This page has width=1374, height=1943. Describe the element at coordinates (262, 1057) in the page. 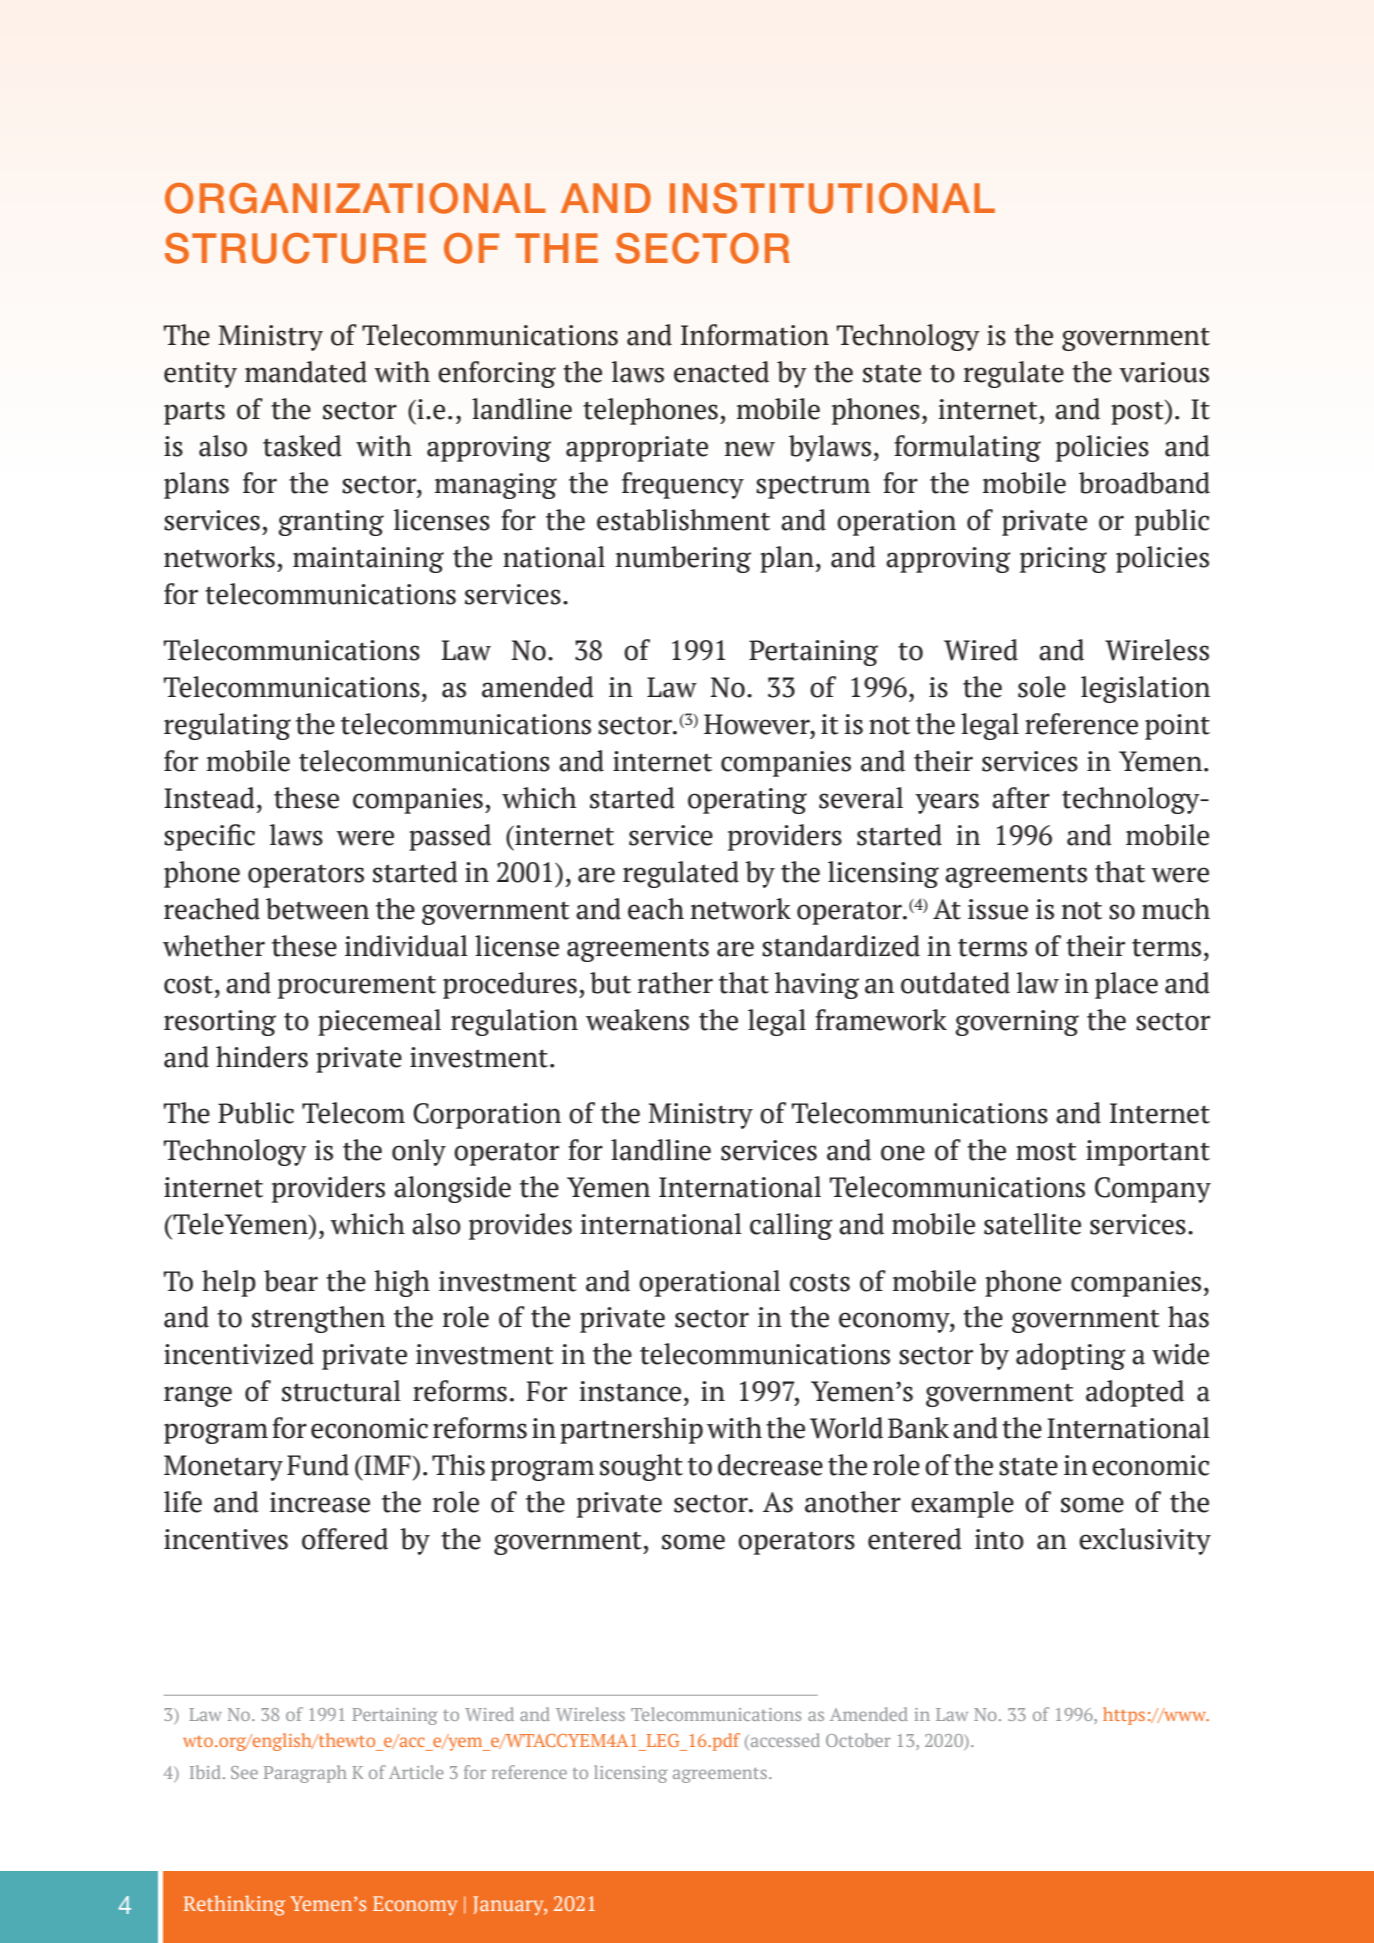

I see `hinders` at that location.
